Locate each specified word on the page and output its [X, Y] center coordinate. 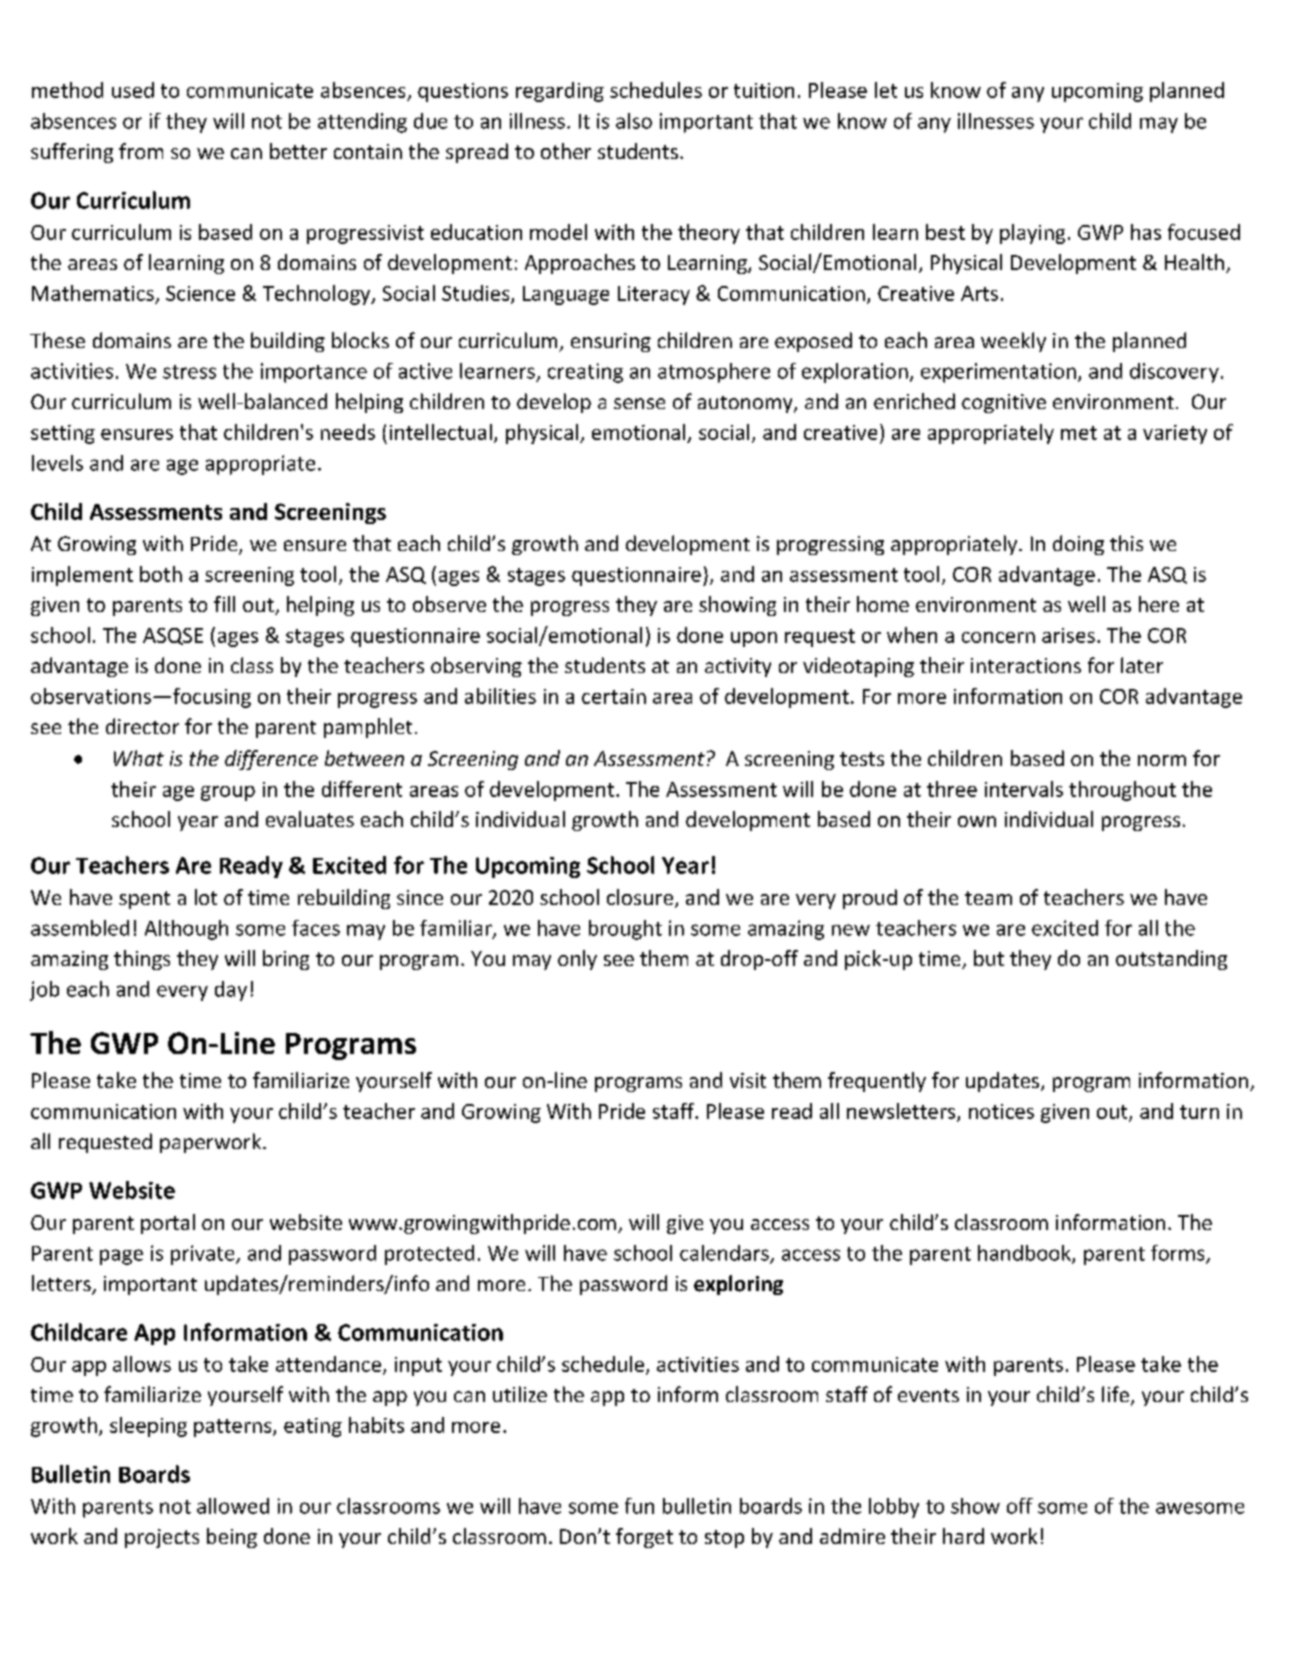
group [228, 793]
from [141, 151]
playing [1032, 234]
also [634, 121]
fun [639, 1506]
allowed [233, 1506]
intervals [1024, 789]
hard [963, 1536]
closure [640, 897]
